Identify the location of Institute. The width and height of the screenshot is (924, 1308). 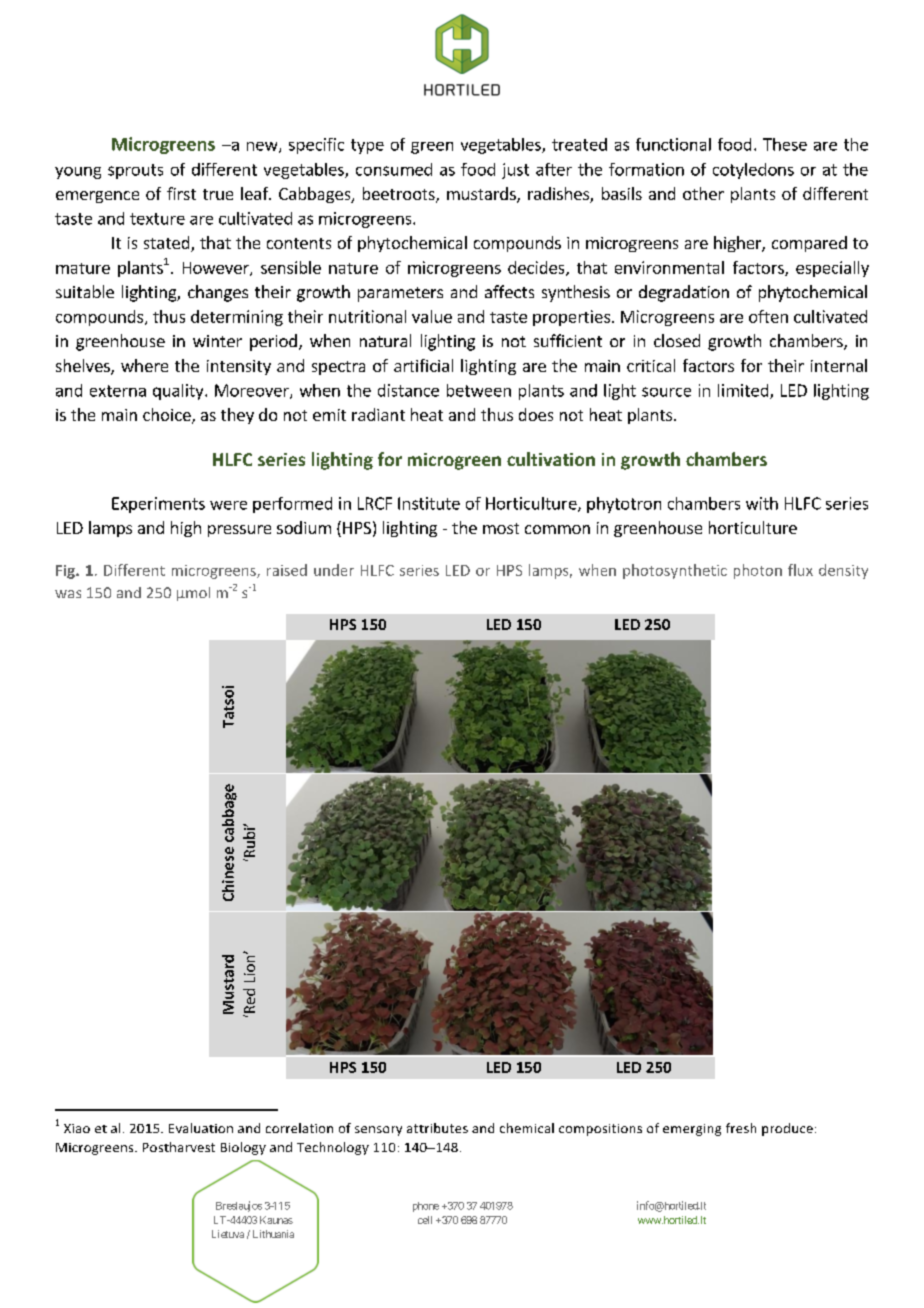
(429, 503).
